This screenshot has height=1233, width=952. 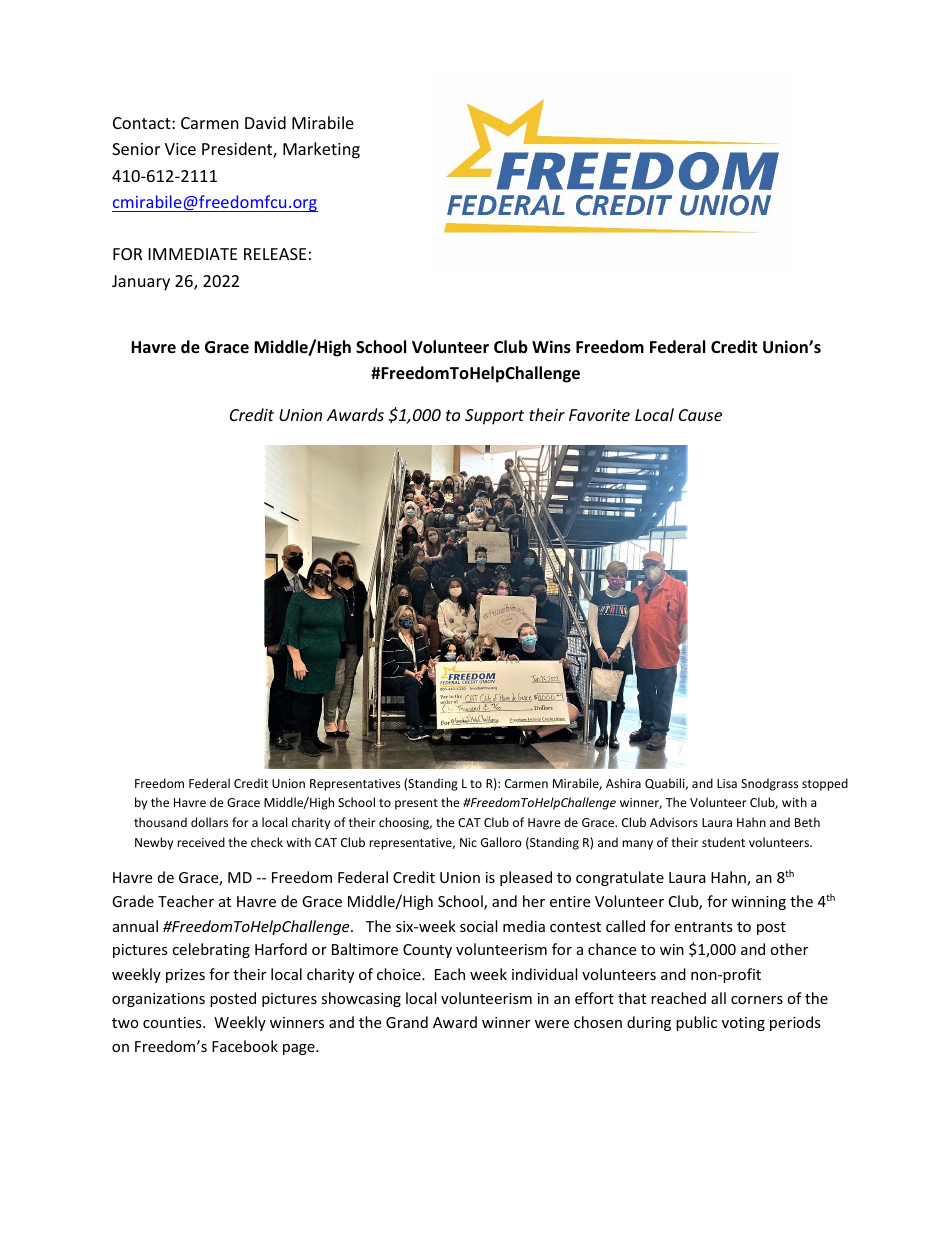 What do you see at coordinates (700, 415) in the screenshot?
I see `Cause` at bounding box center [700, 415].
